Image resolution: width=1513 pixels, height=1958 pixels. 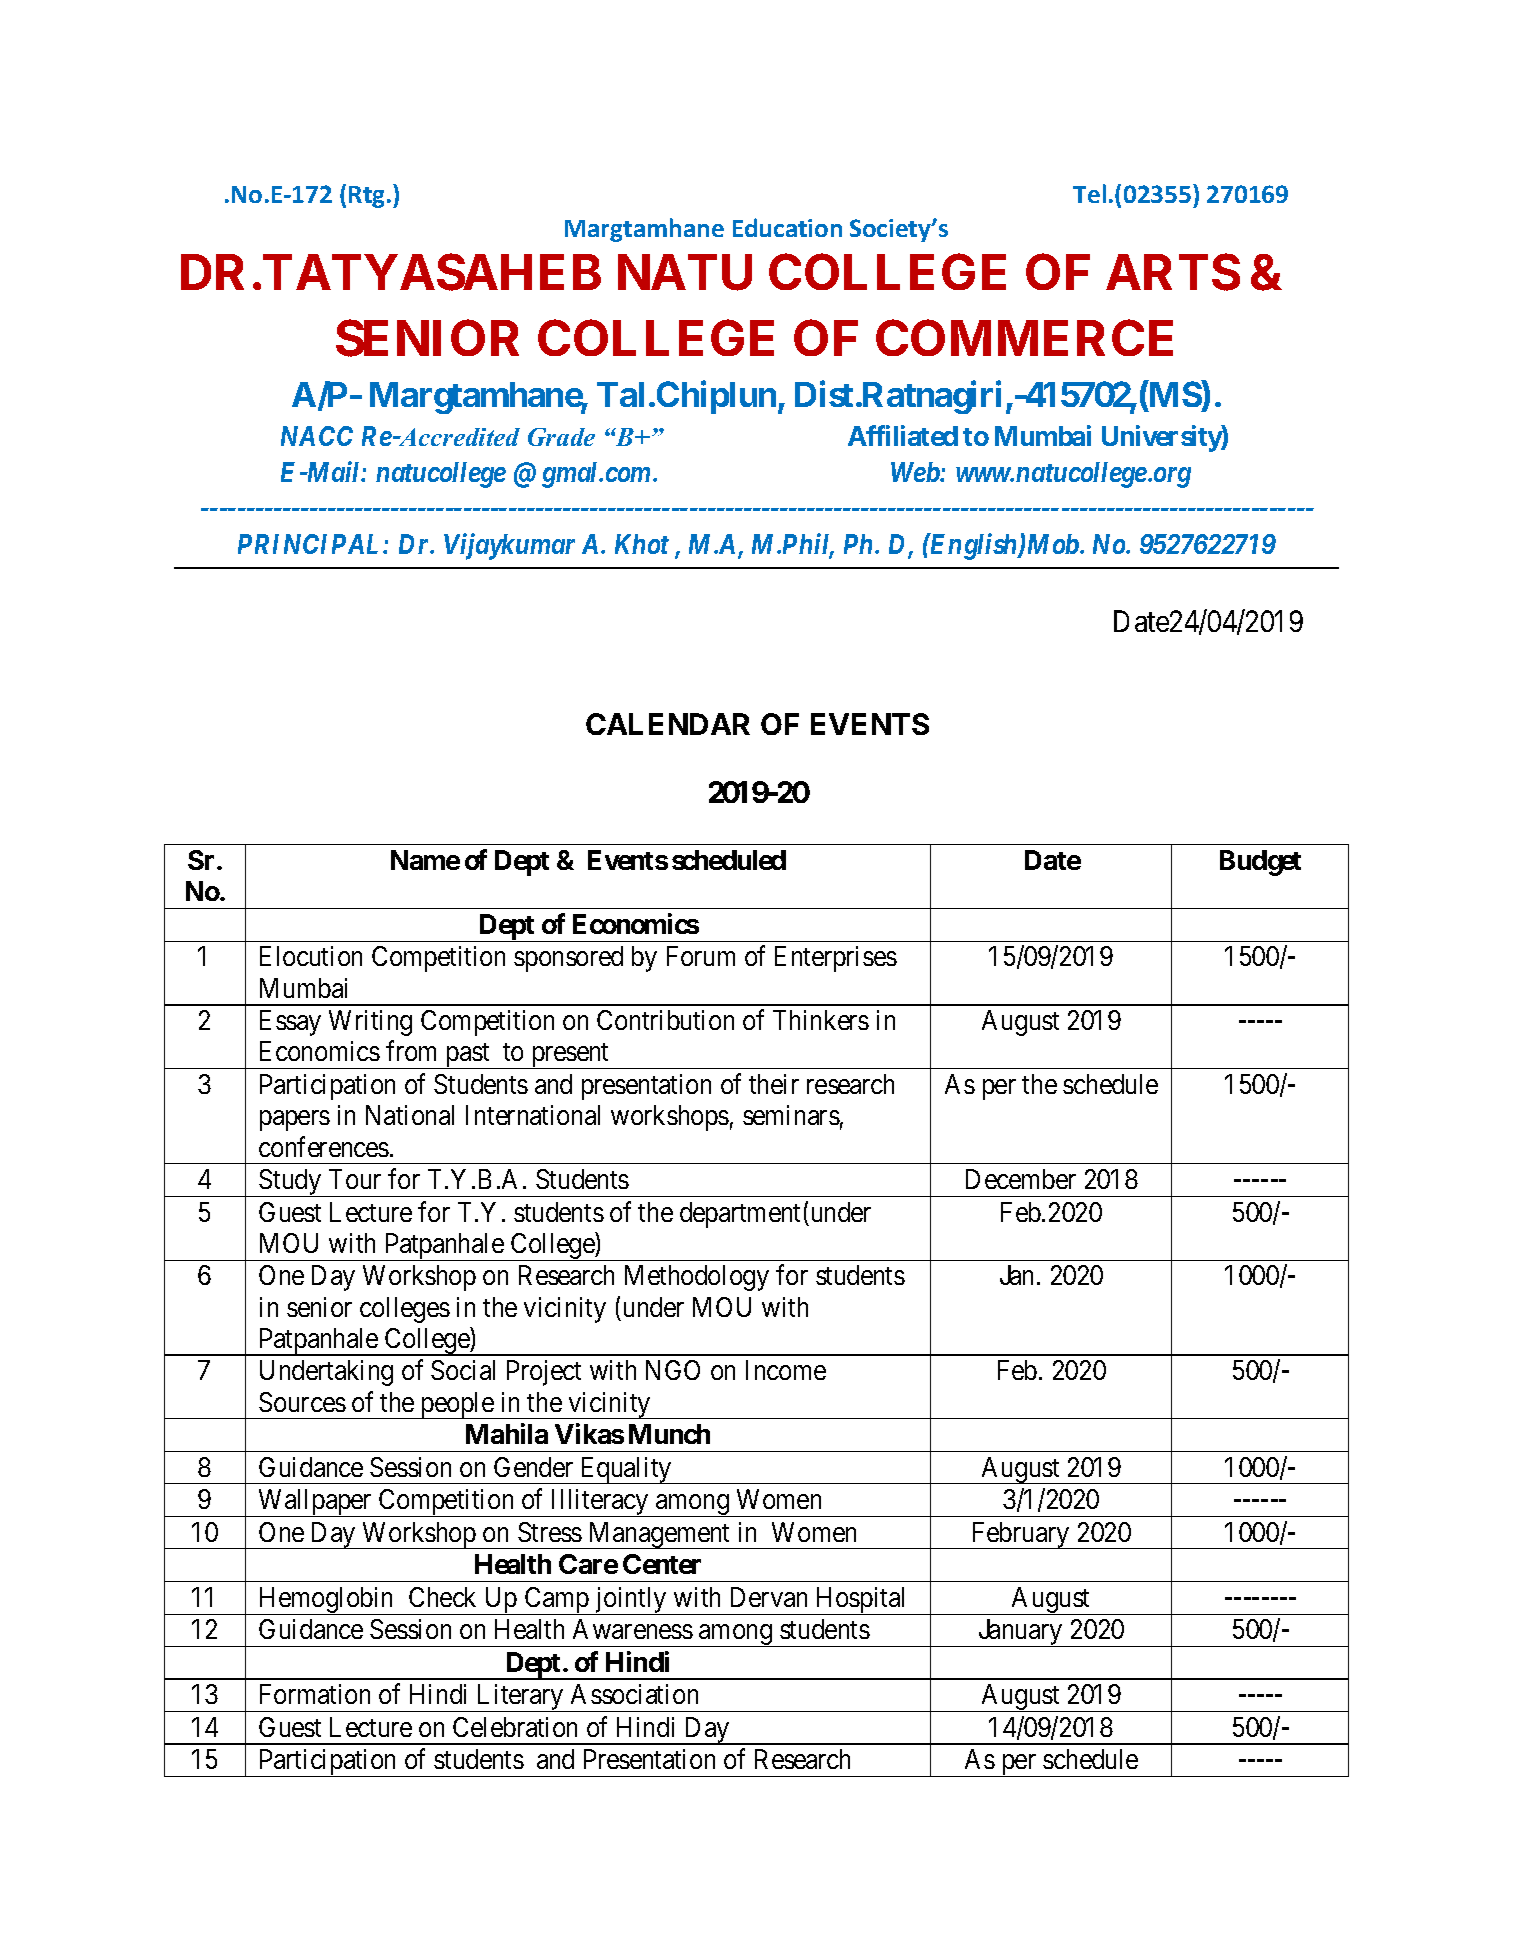 What do you see at coordinates (1024, 337) in the image?
I see `COMMERCE` at bounding box center [1024, 337].
